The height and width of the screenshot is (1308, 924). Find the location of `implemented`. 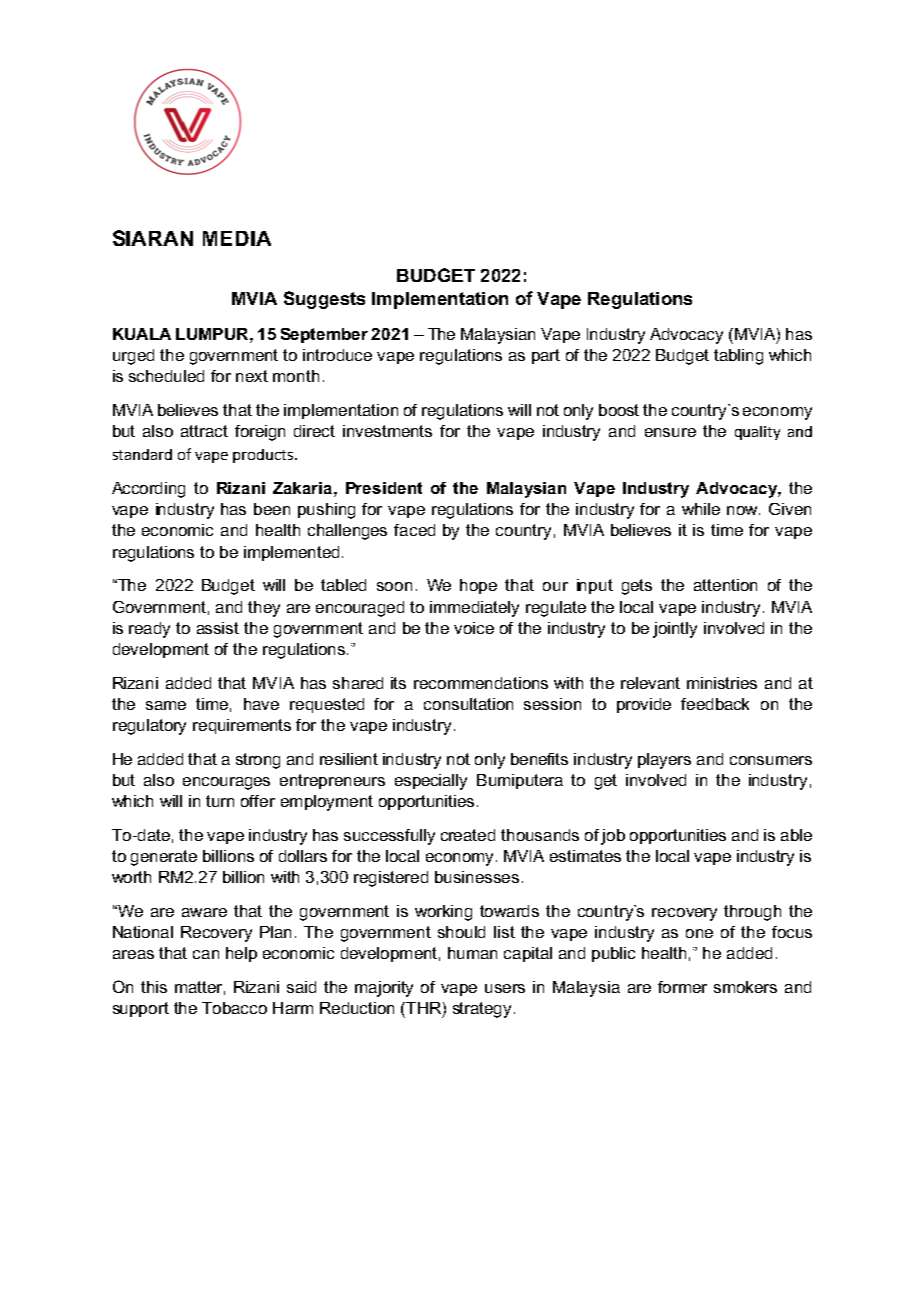

implemented is located at coordinates (291, 553).
